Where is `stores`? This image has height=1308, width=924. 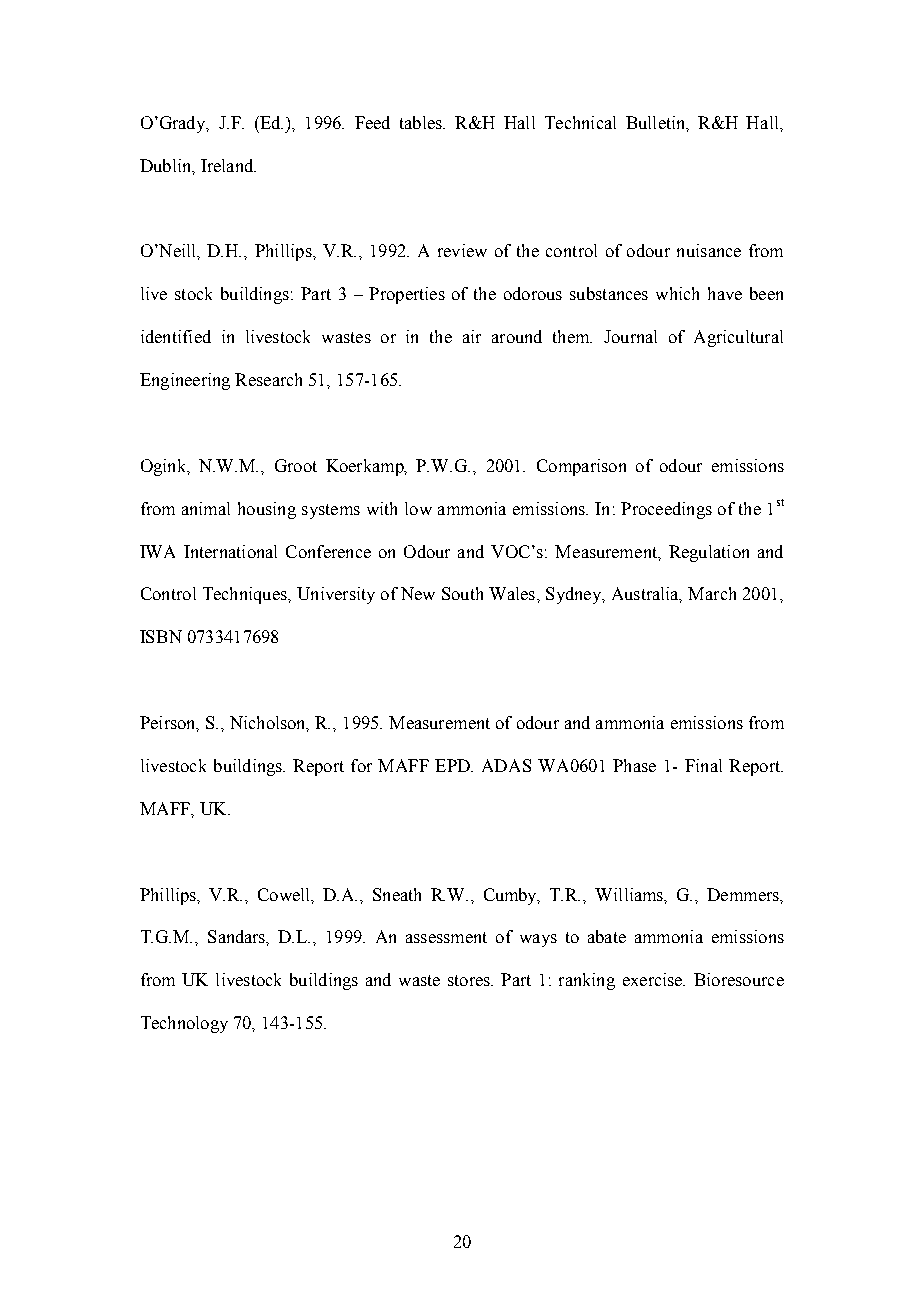
stores is located at coordinates (470, 980).
